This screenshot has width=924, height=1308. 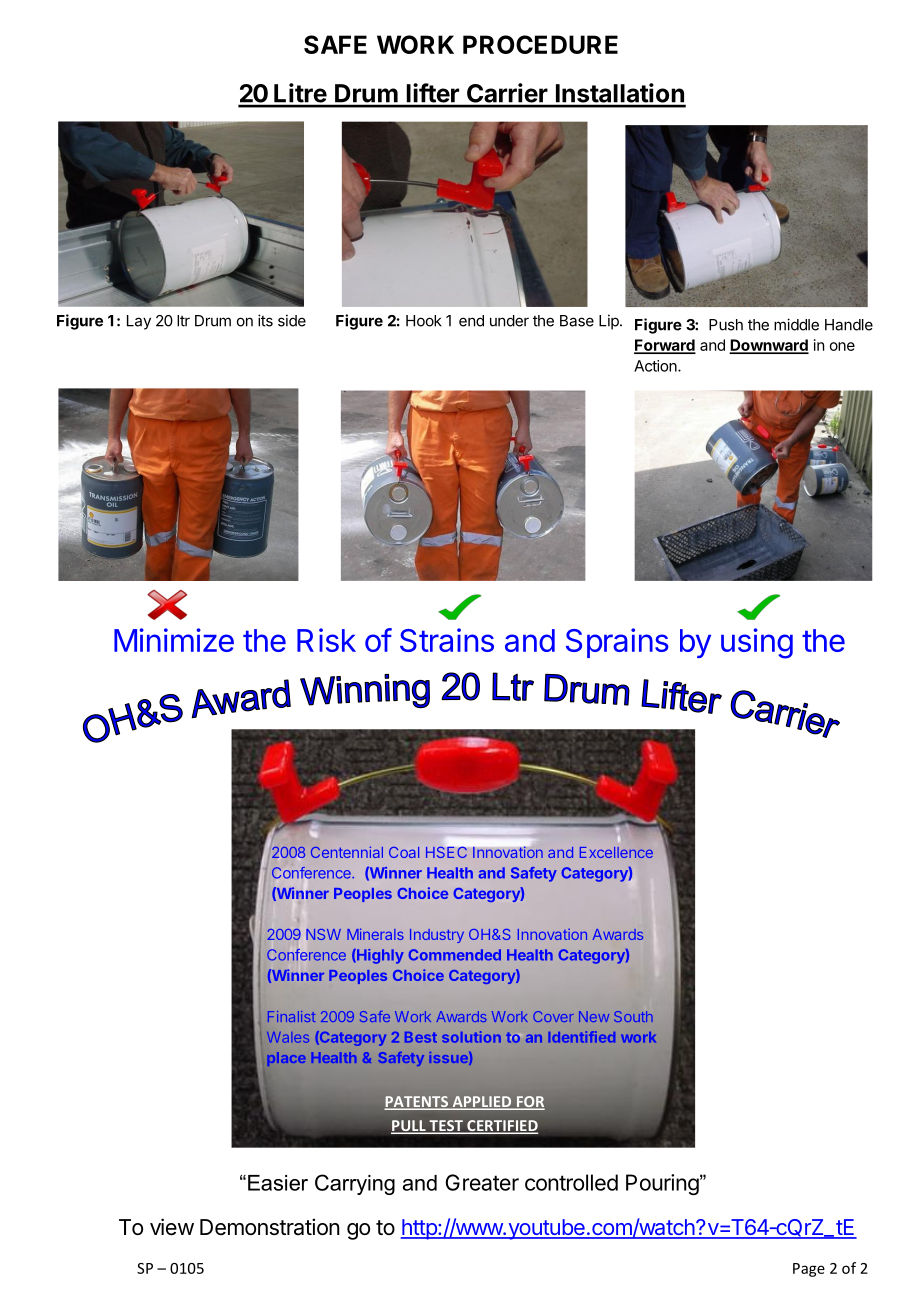 What do you see at coordinates (270, 1227) in the screenshot?
I see `Demonstration` at bounding box center [270, 1227].
